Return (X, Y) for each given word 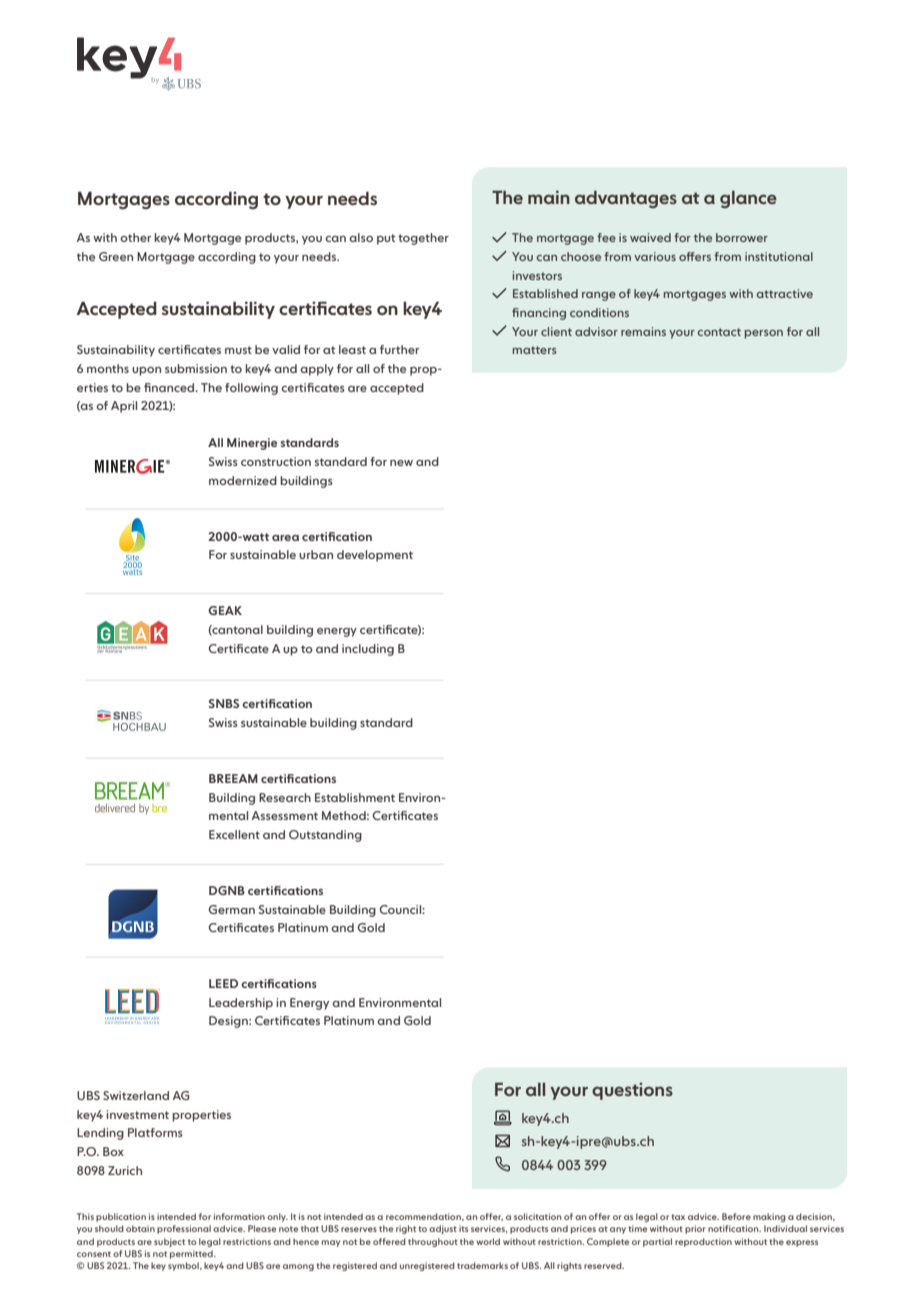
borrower (742, 237)
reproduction (703, 1242)
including (368, 650)
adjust (443, 1229)
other (135, 237)
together (423, 239)
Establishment (355, 797)
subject (169, 1242)
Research (285, 797)
